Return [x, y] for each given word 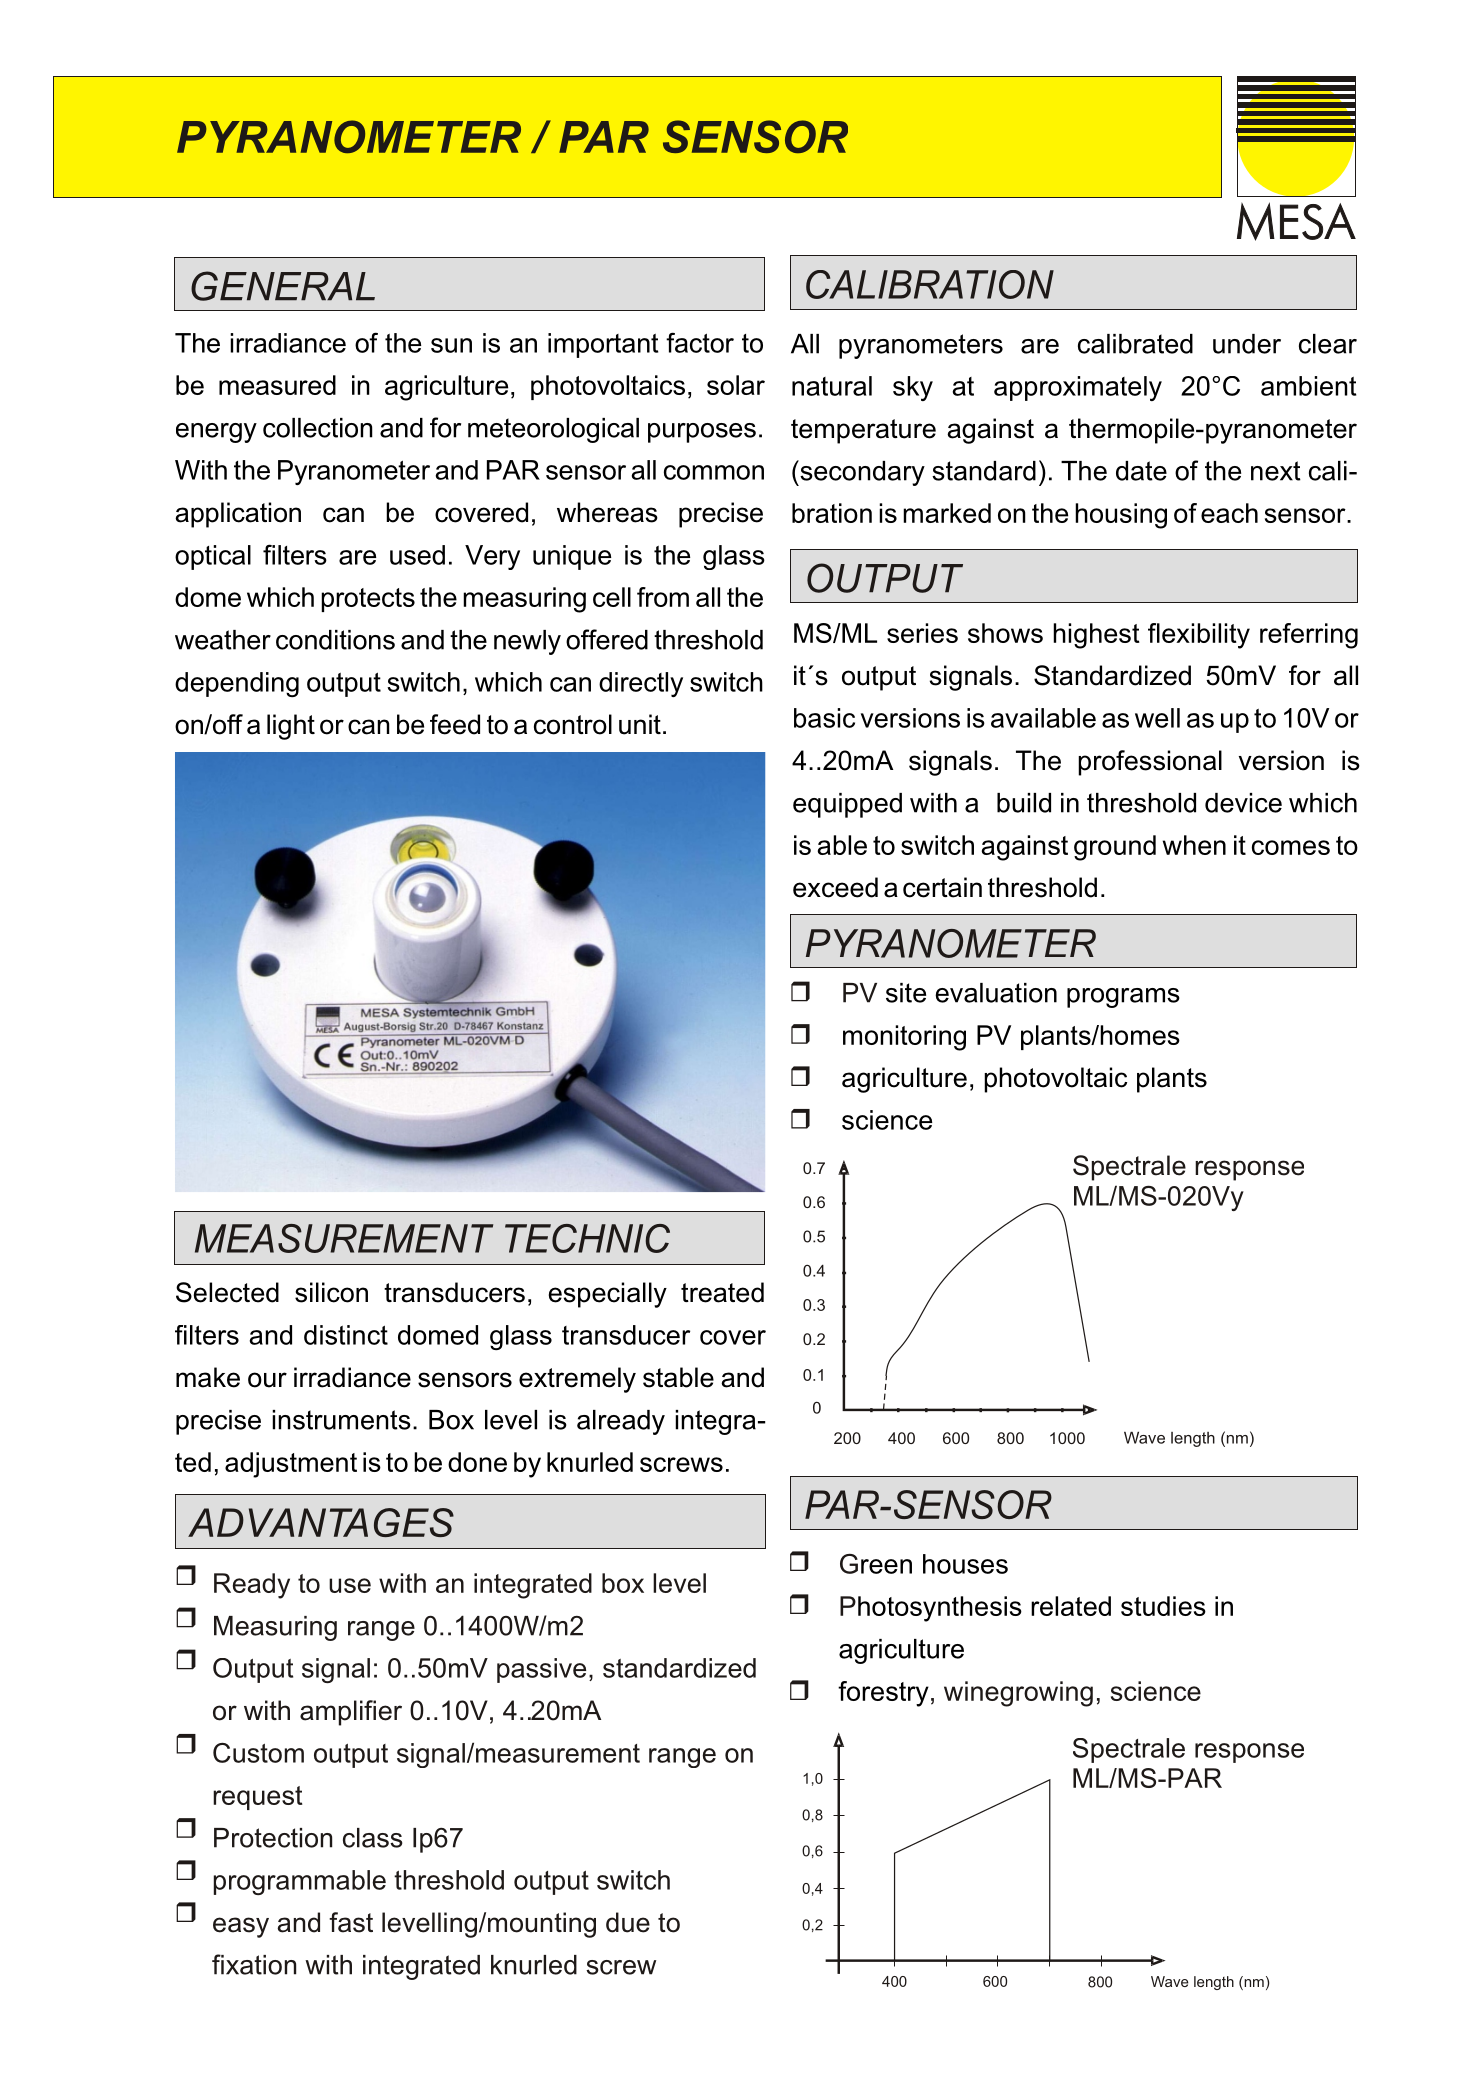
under [1247, 344]
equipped [847, 805]
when [1194, 845]
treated [722, 1292]
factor [700, 342]
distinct [346, 1335]
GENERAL [283, 286]
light [291, 727]
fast [351, 1922]
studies [1163, 1606]
